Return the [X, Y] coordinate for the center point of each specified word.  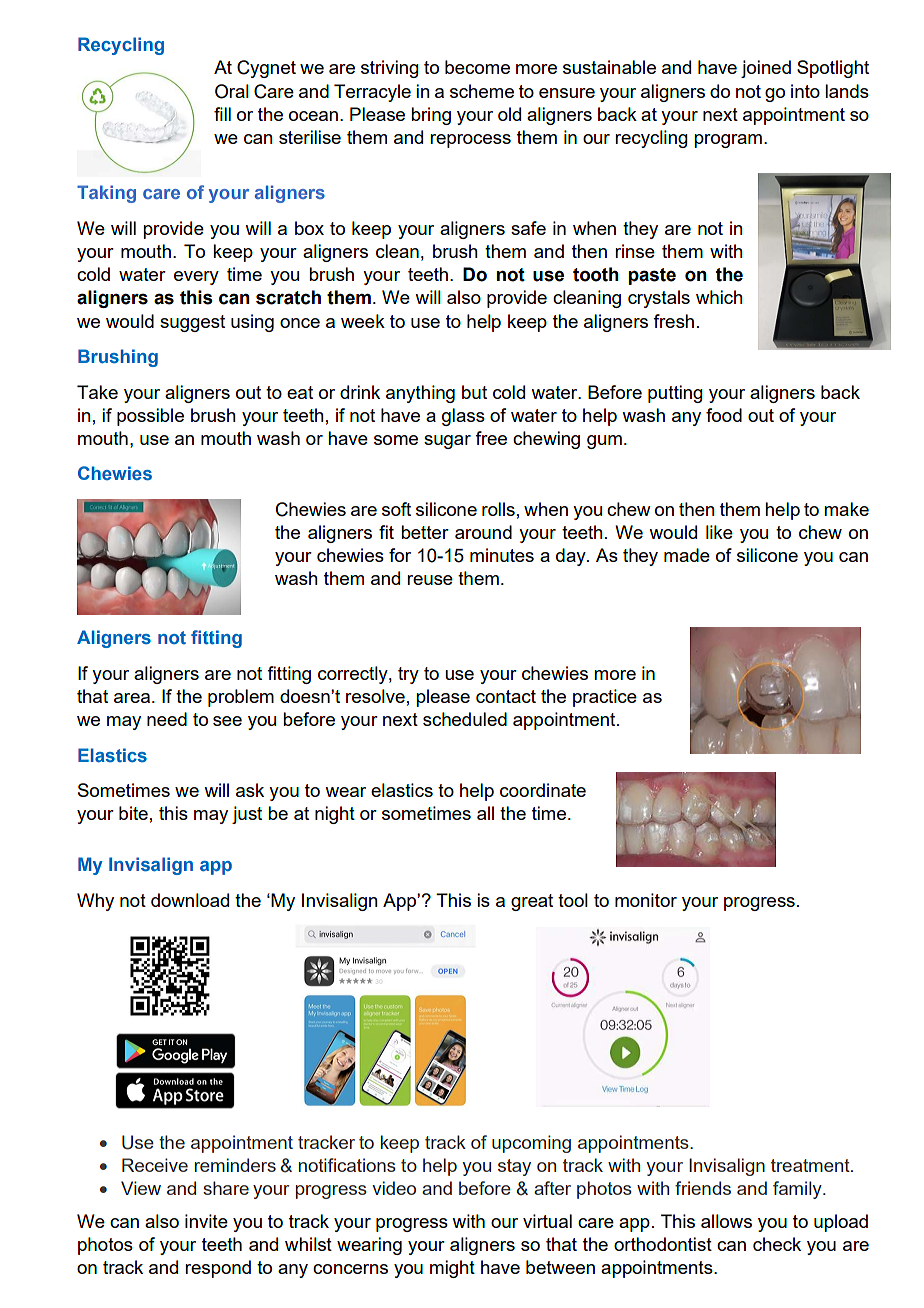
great [532, 902]
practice [605, 698]
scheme [482, 91]
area [132, 698]
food [724, 415]
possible [150, 417]
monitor [646, 900]
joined [766, 69]
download [190, 900]
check [777, 1244]
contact [506, 696]
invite [206, 1221]
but [474, 392]
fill [222, 114]
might [452, 1269]
